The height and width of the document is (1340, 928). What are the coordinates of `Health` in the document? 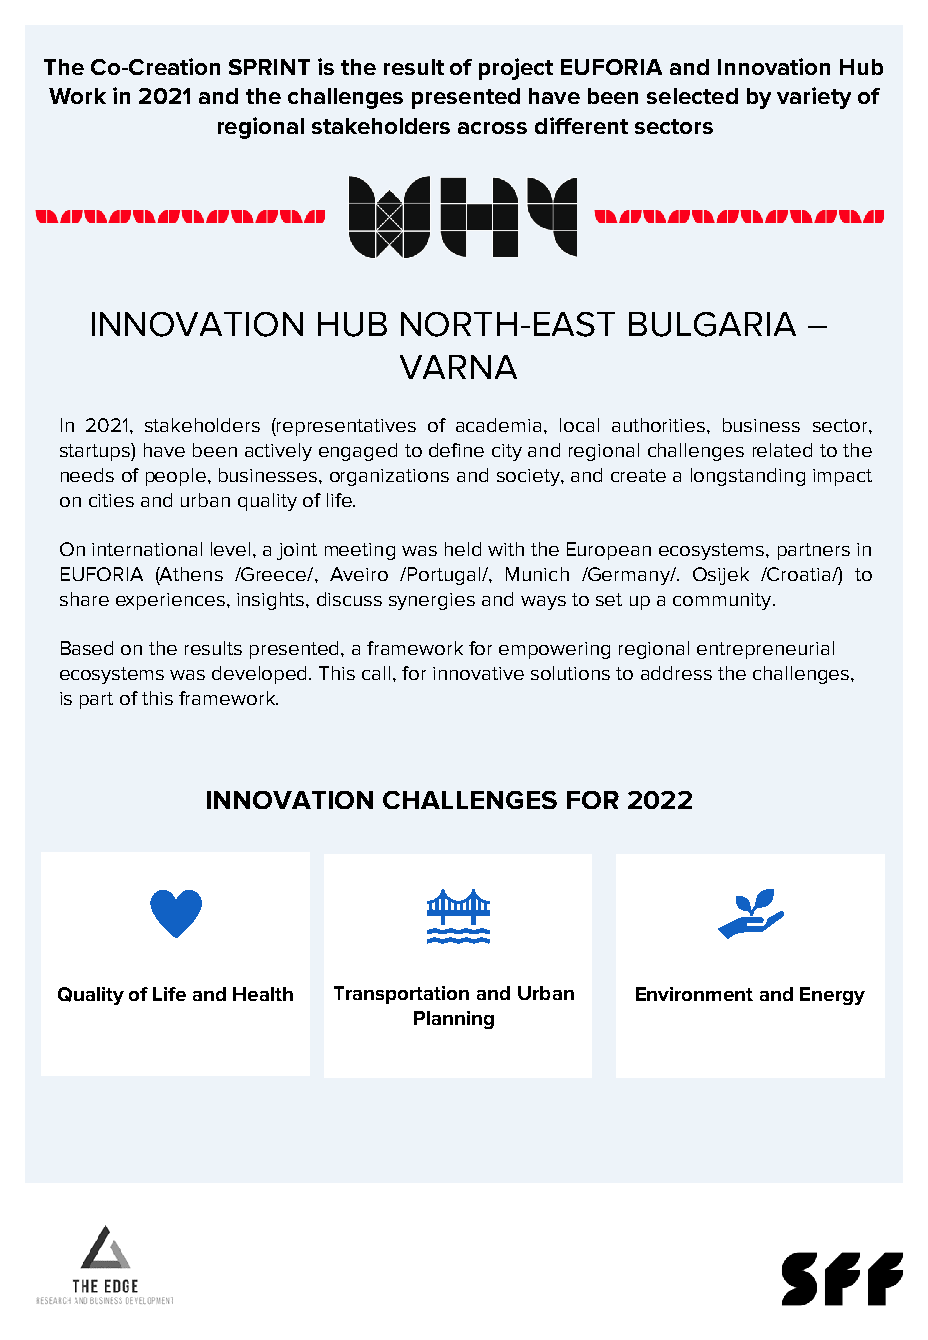 It's located at (263, 994).
